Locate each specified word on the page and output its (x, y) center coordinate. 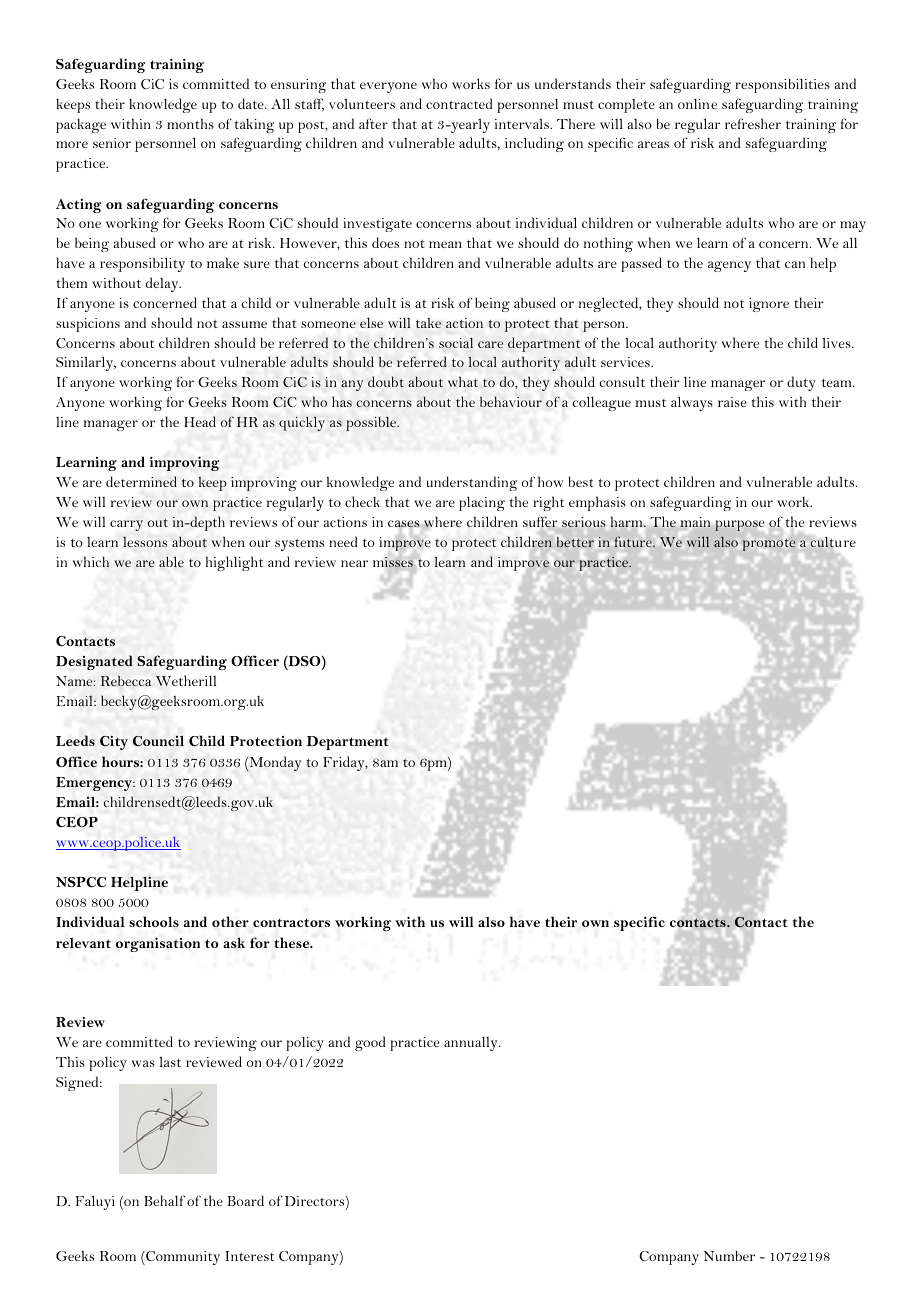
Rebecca (126, 680)
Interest (250, 1256)
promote (769, 545)
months (190, 123)
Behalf (164, 1200)
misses (393, 562)
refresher (753, 123)
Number (729, 1255)
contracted (459, 103)
